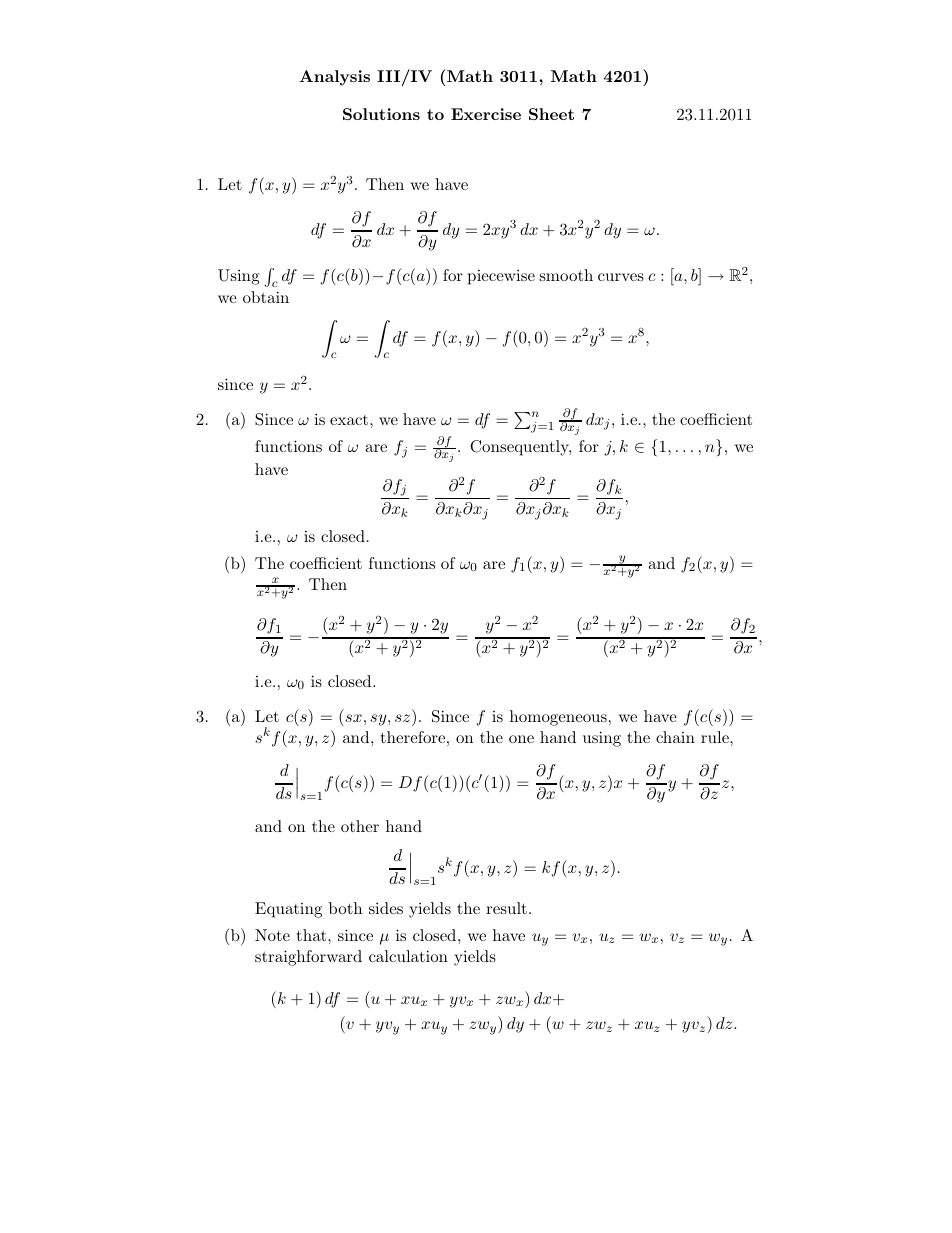 This page has width=952, height=1233. What do you see at coordinates (675, 737) in the page?
I see `chain` at bounding box center [675, 737].
